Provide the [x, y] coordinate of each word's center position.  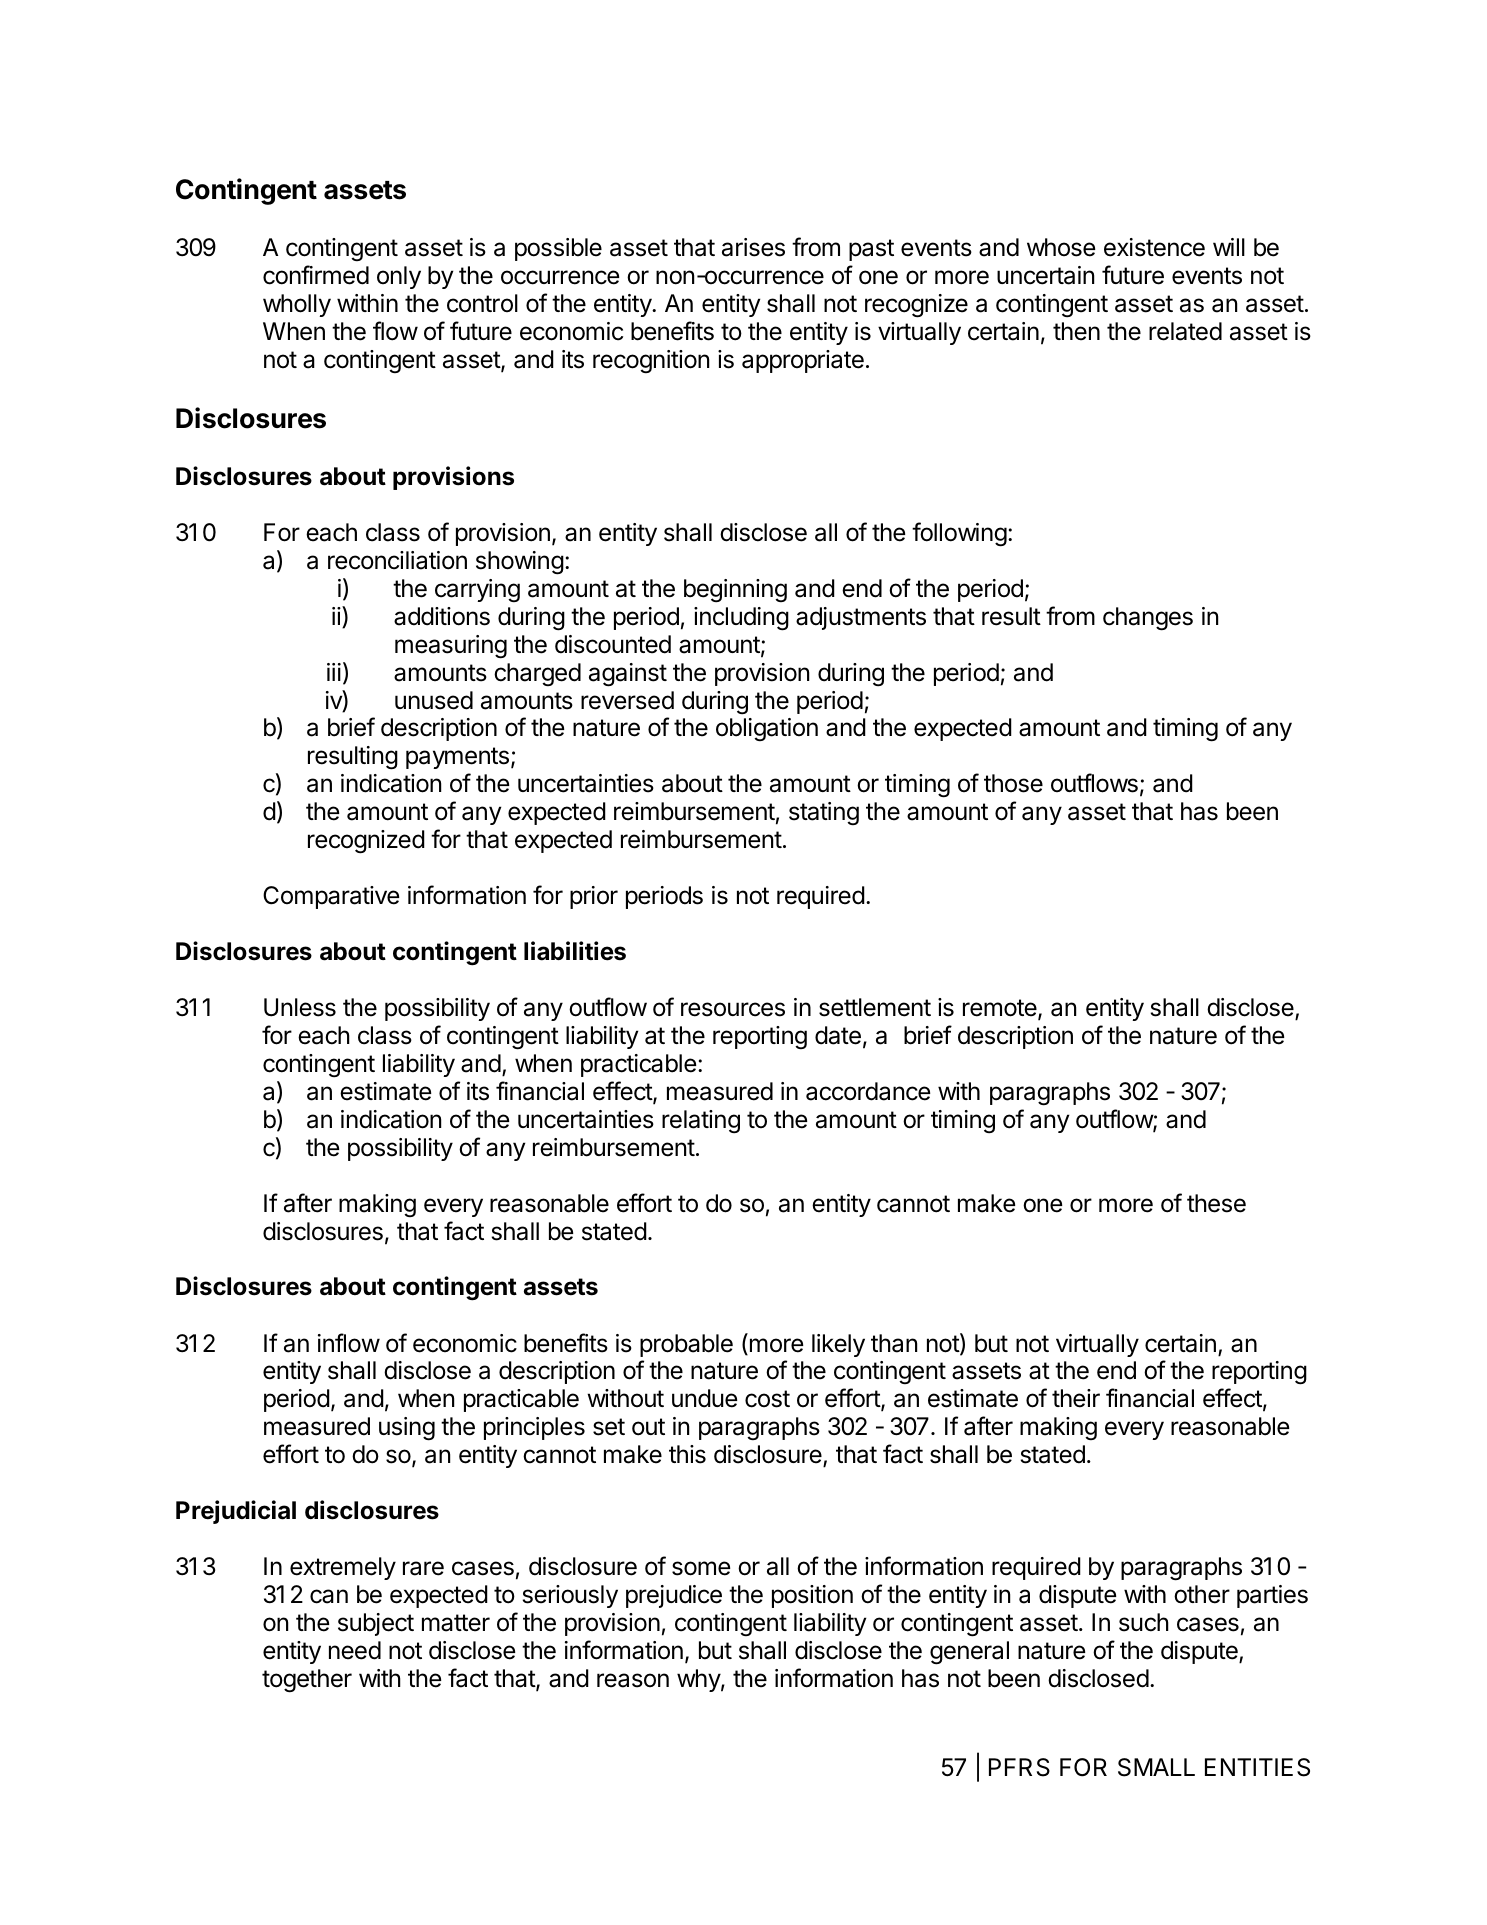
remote [1001, 1009]
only [399, 277]
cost [767, 1399]
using [407, 1429]
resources [733, 1009]
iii [334, 672]
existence [1154, 247]
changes [1148, 619]
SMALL [1156, 1767]
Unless [300, 1007]
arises [753, 247]
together [307, 1681]
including [741, 619]
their [1076, 1398]
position [812, 1596]
